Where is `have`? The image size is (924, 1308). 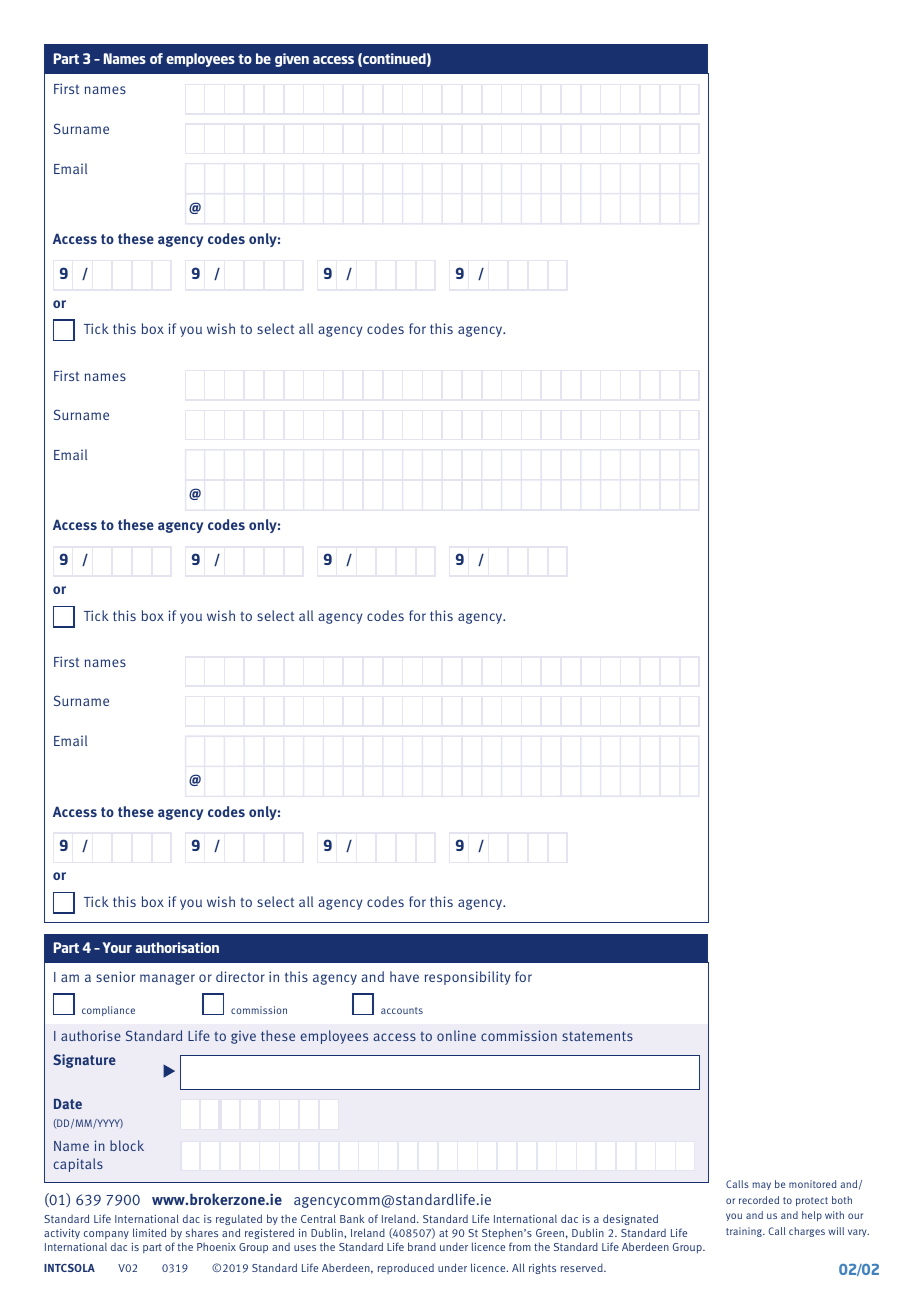 have is located at coordinates (404, 976).
